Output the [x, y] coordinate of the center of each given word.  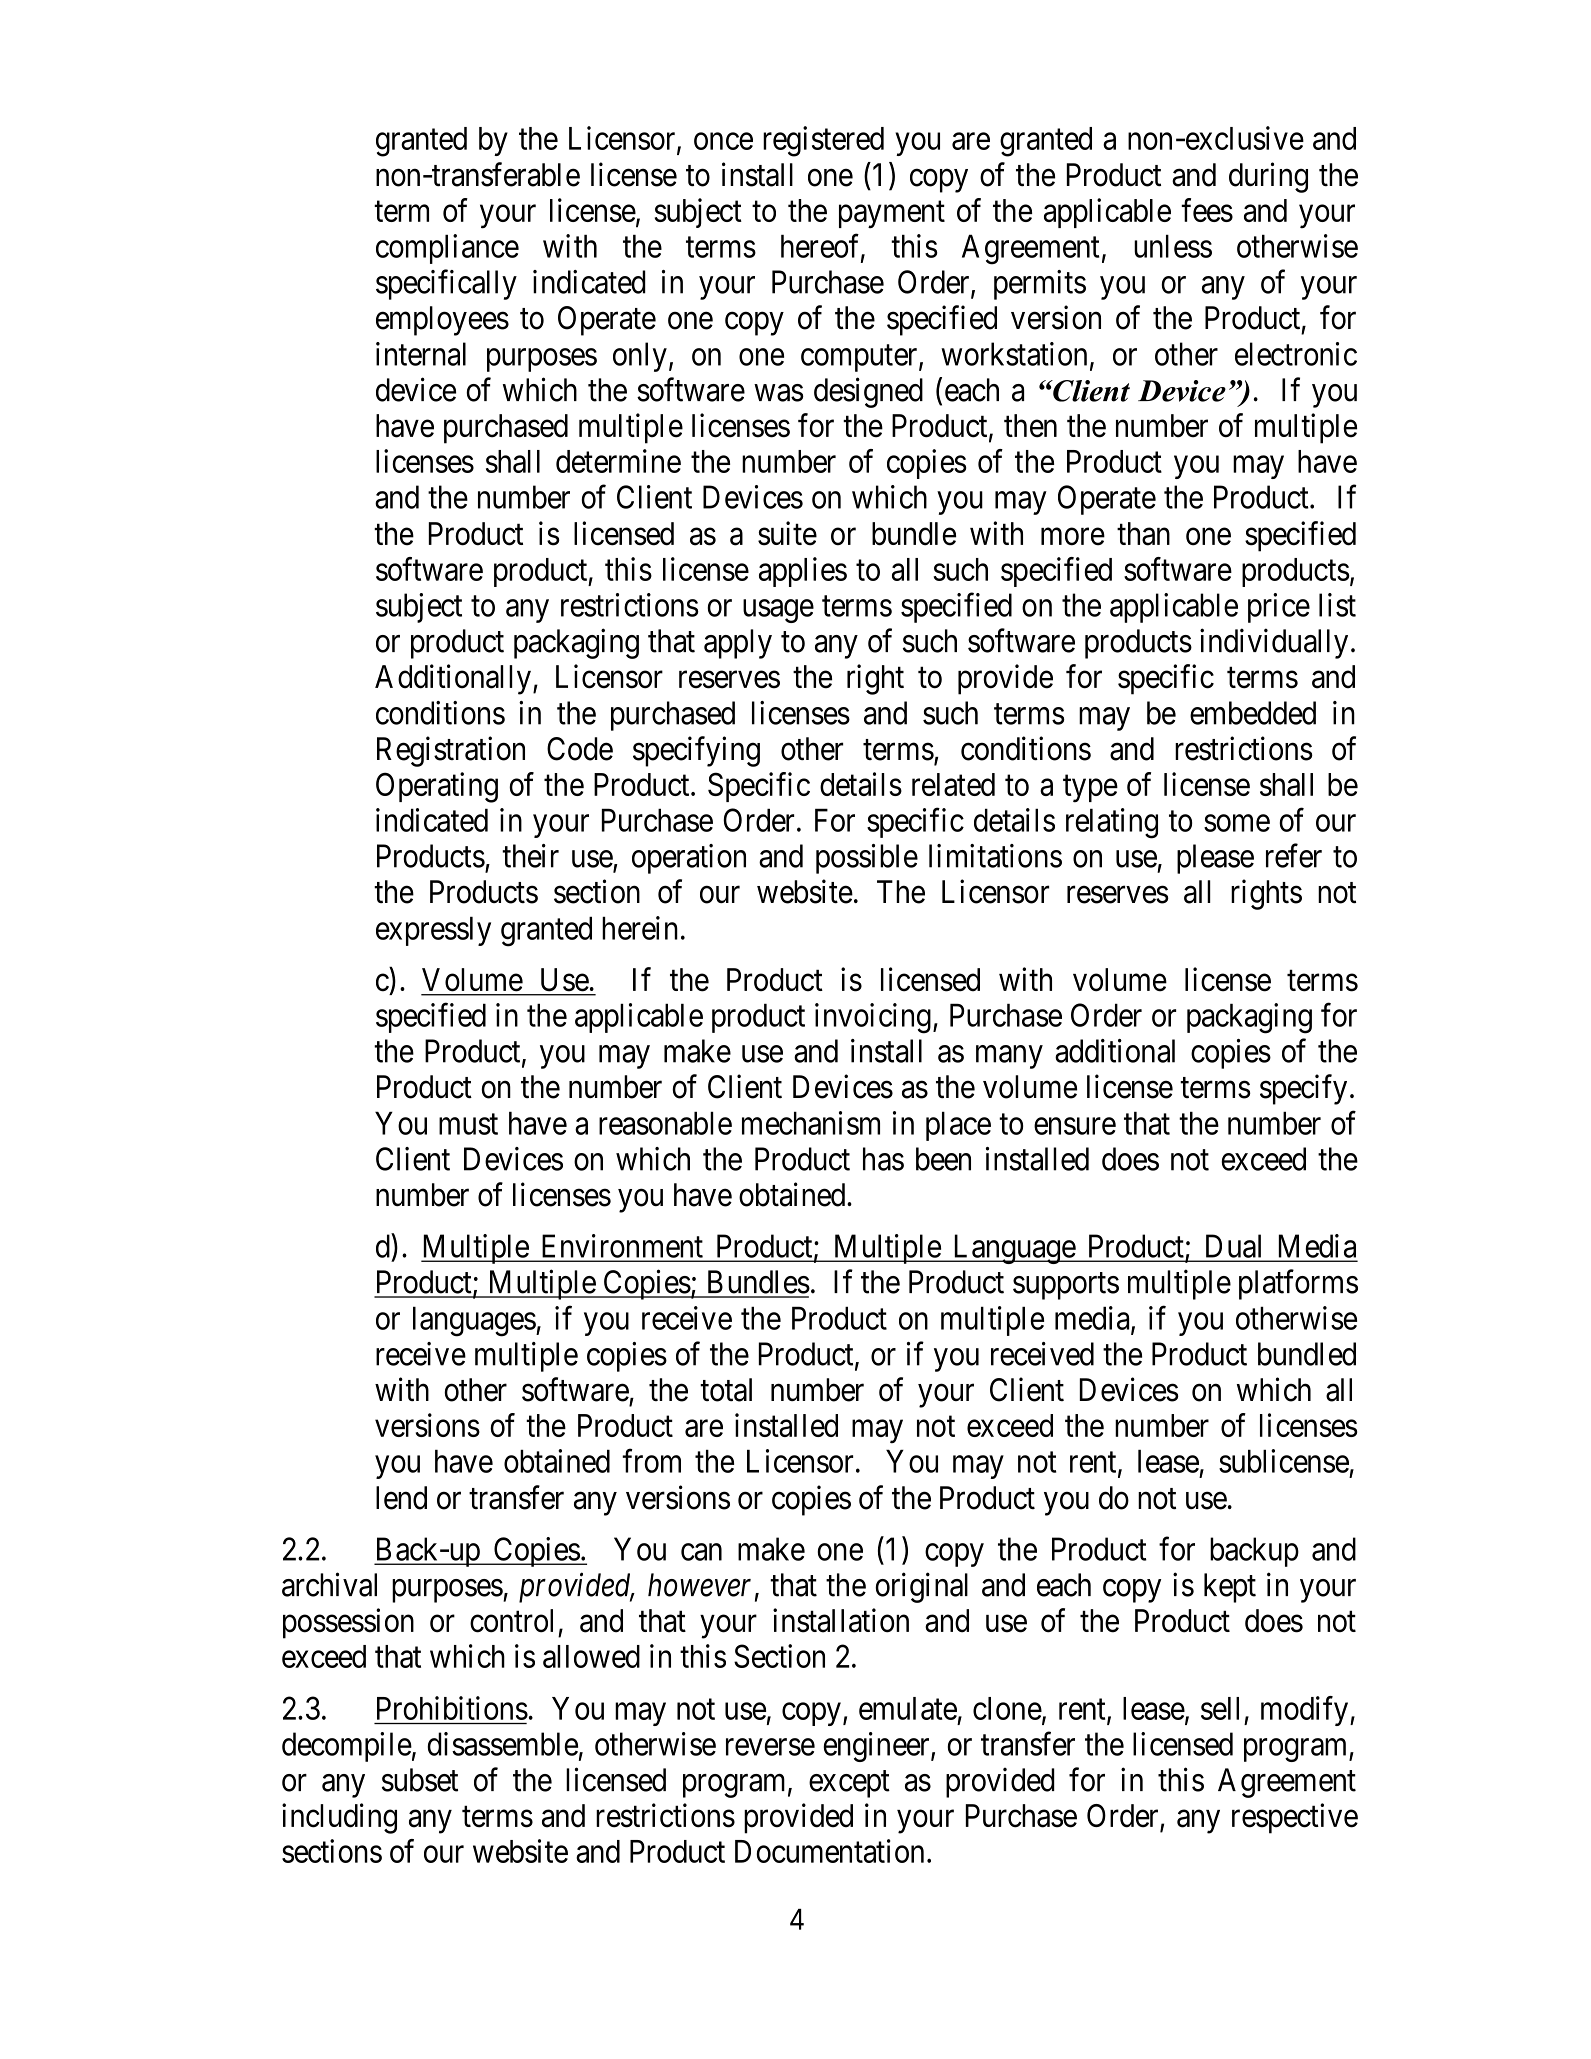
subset [420, 1780]
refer [1294, 855]
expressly [433, 931]
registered [823, 141]
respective [1295, 1818]
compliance [447, 249]
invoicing [873, 1018]
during [1268, 177]
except [849, 1784]
